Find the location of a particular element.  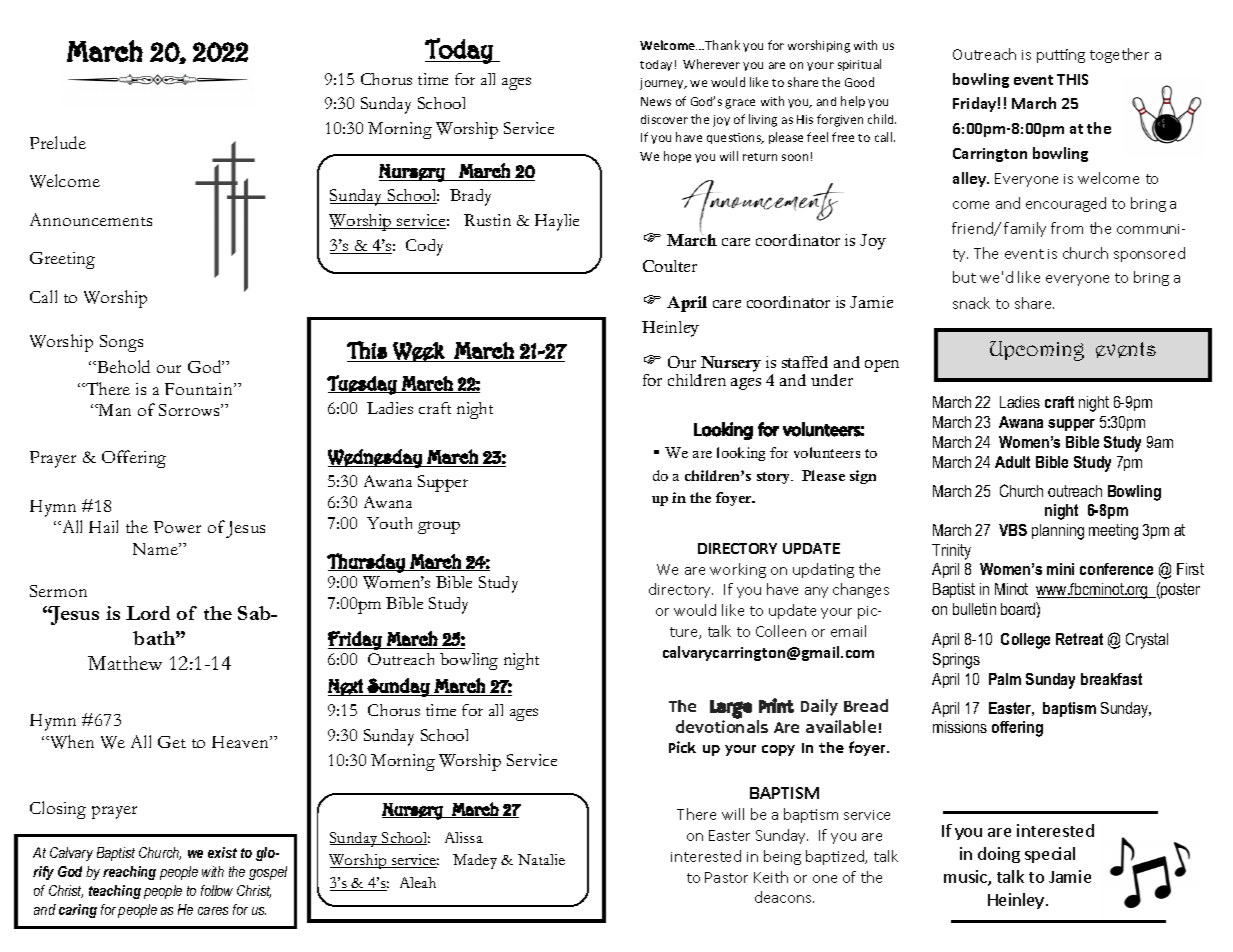

Prelude is located at coordinates (58, 142).
